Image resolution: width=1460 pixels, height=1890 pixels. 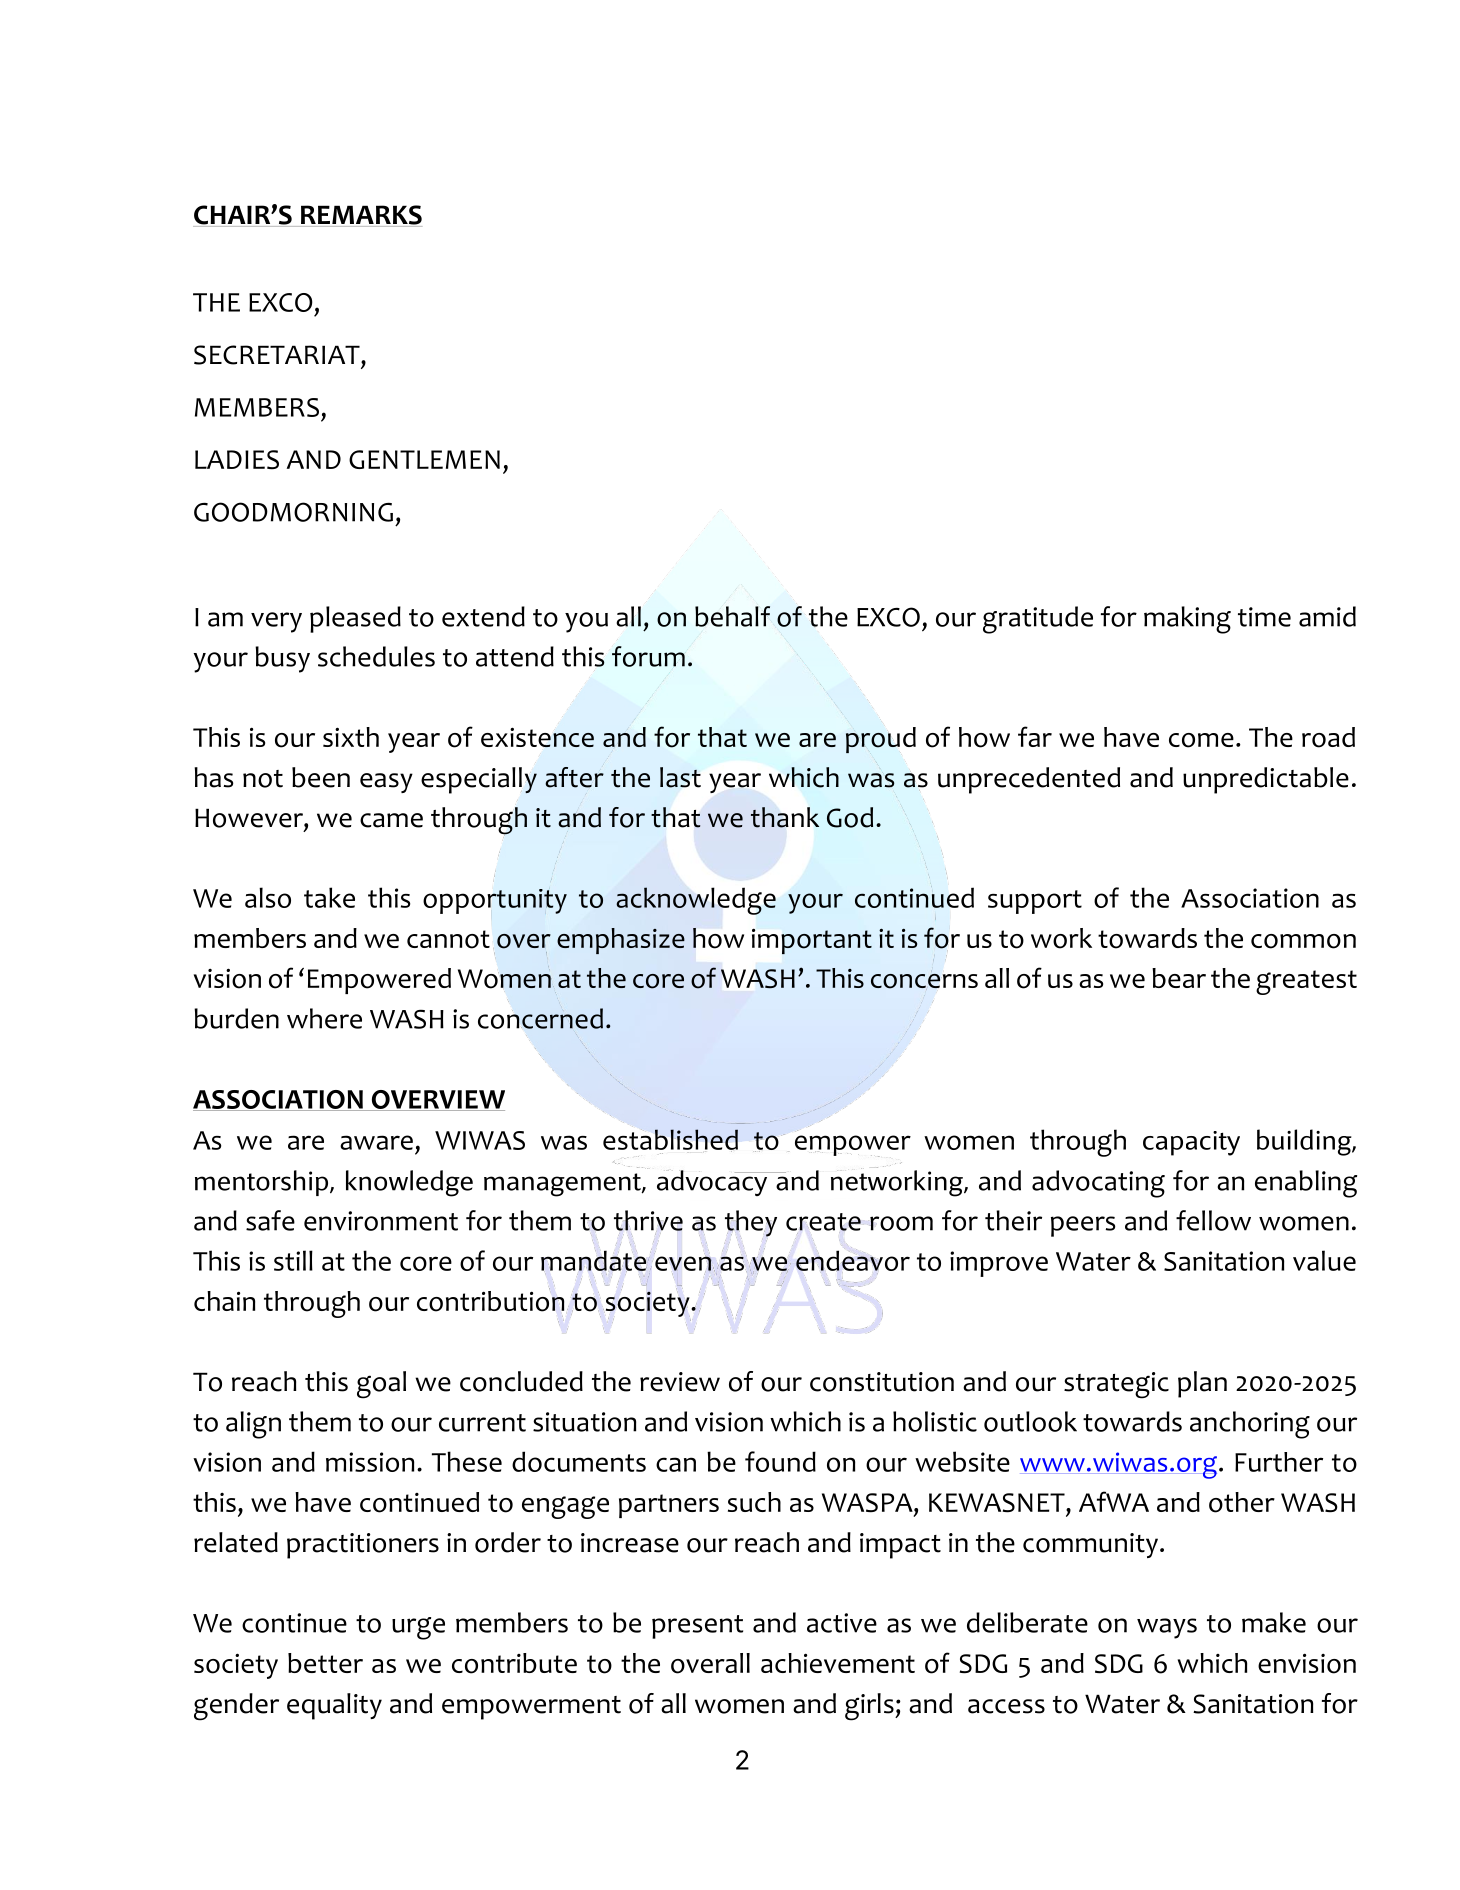 I want to click on GENTLEMEN, so click(x=424, y=459).
